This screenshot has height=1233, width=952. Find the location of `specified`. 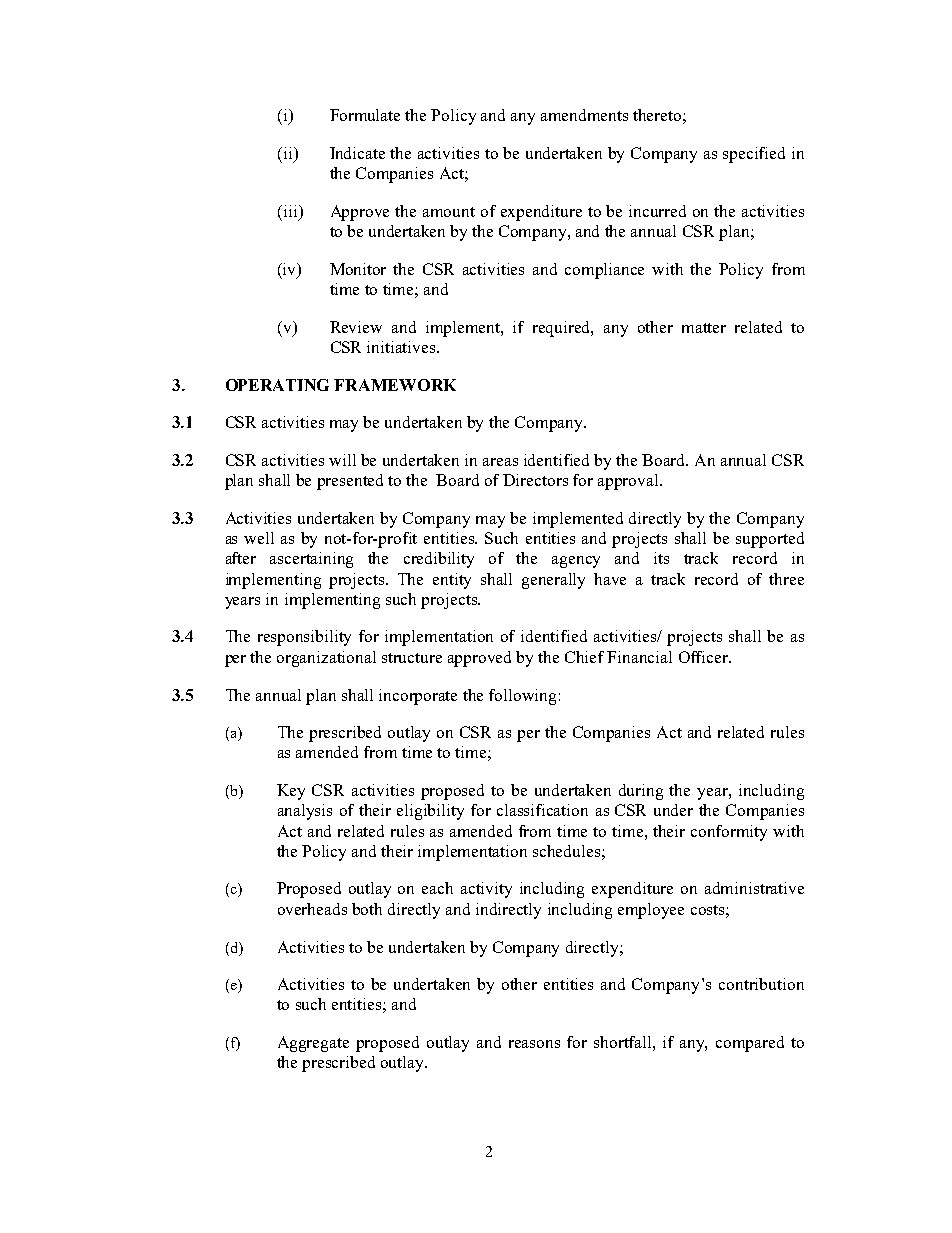

specified is located at coordinates (754, 155).
